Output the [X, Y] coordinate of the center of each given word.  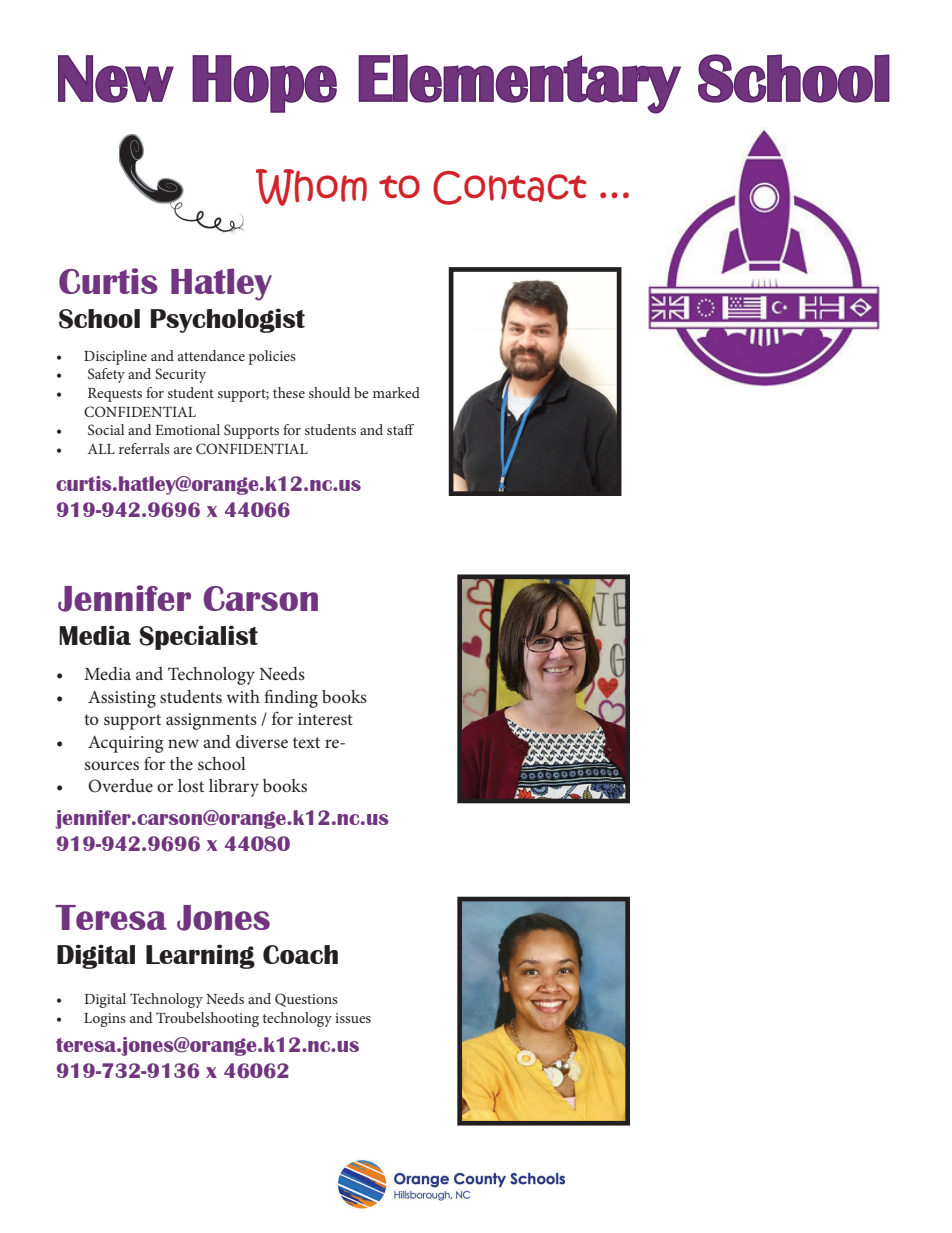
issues [353, 1018]
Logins [105, 1020]
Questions [306, 1000]
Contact [510, 188]
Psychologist [228, 320]
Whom [311, 187]
